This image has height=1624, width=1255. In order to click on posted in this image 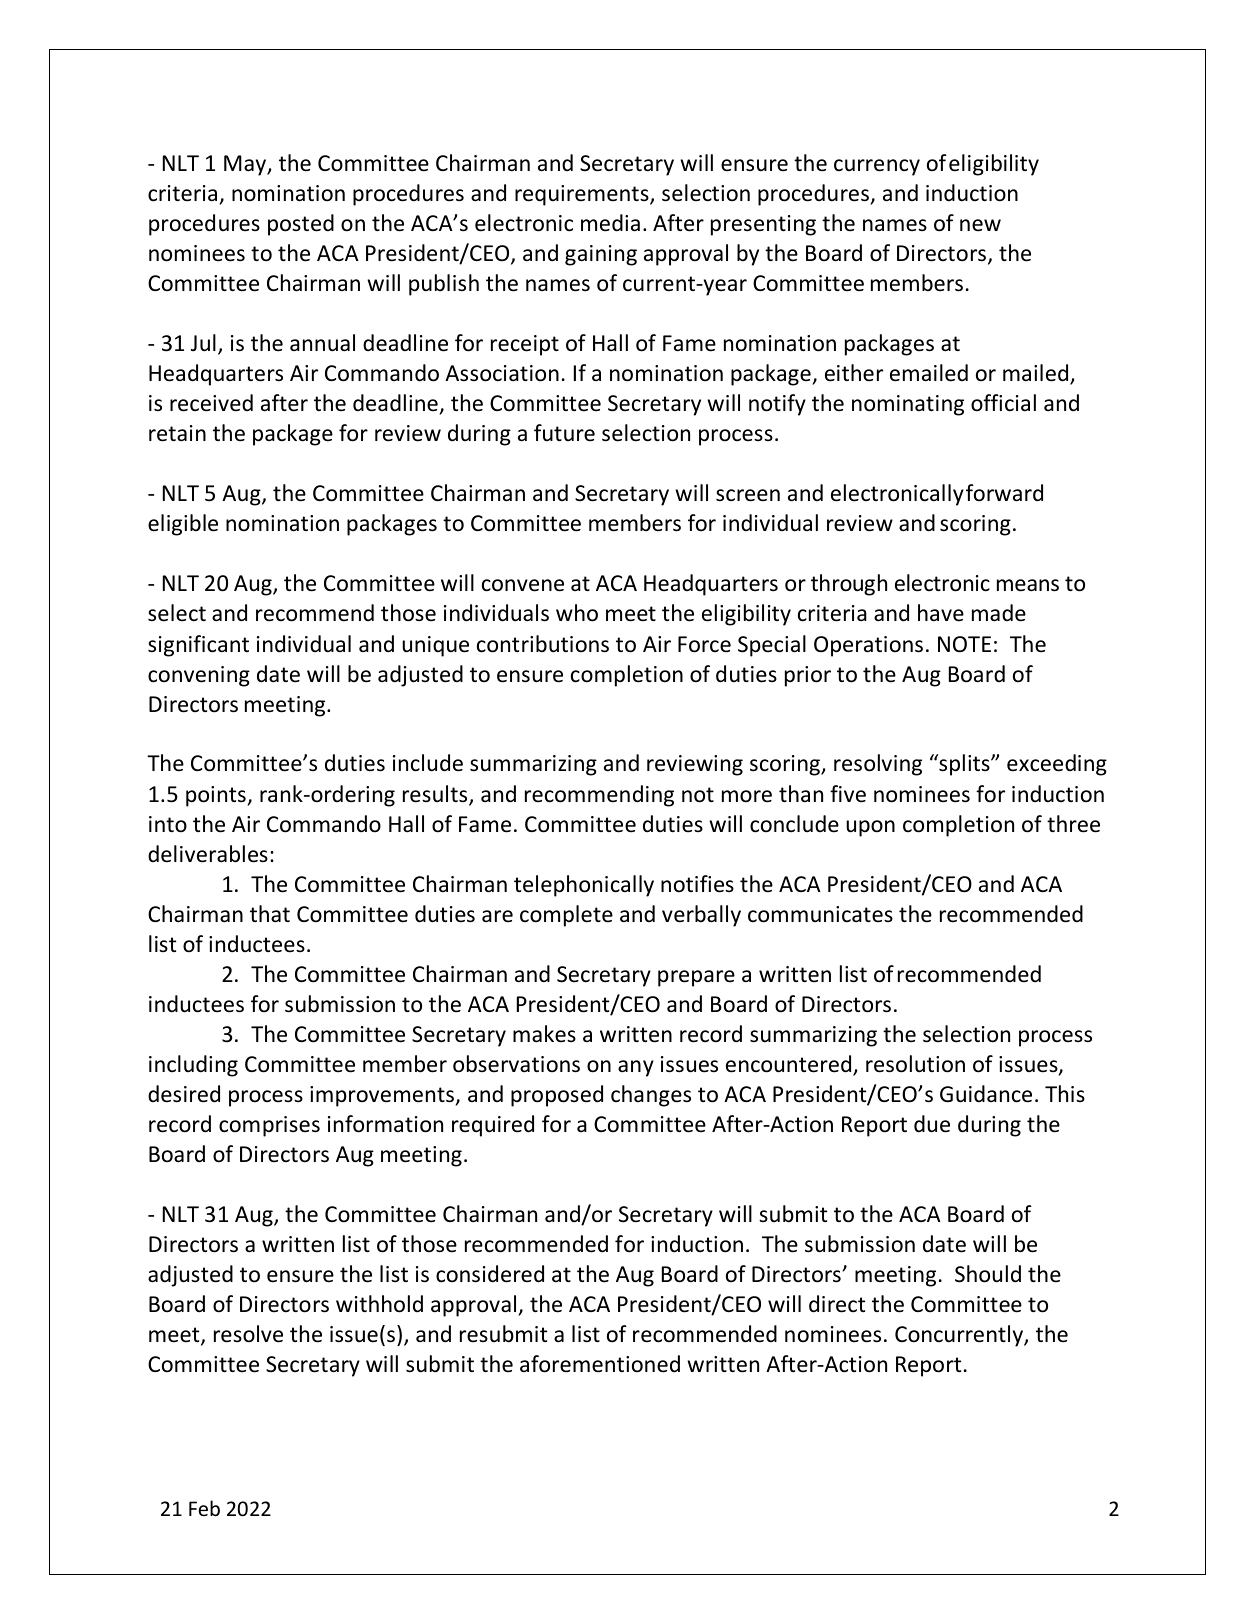, I will do `click(301, 225)`.
